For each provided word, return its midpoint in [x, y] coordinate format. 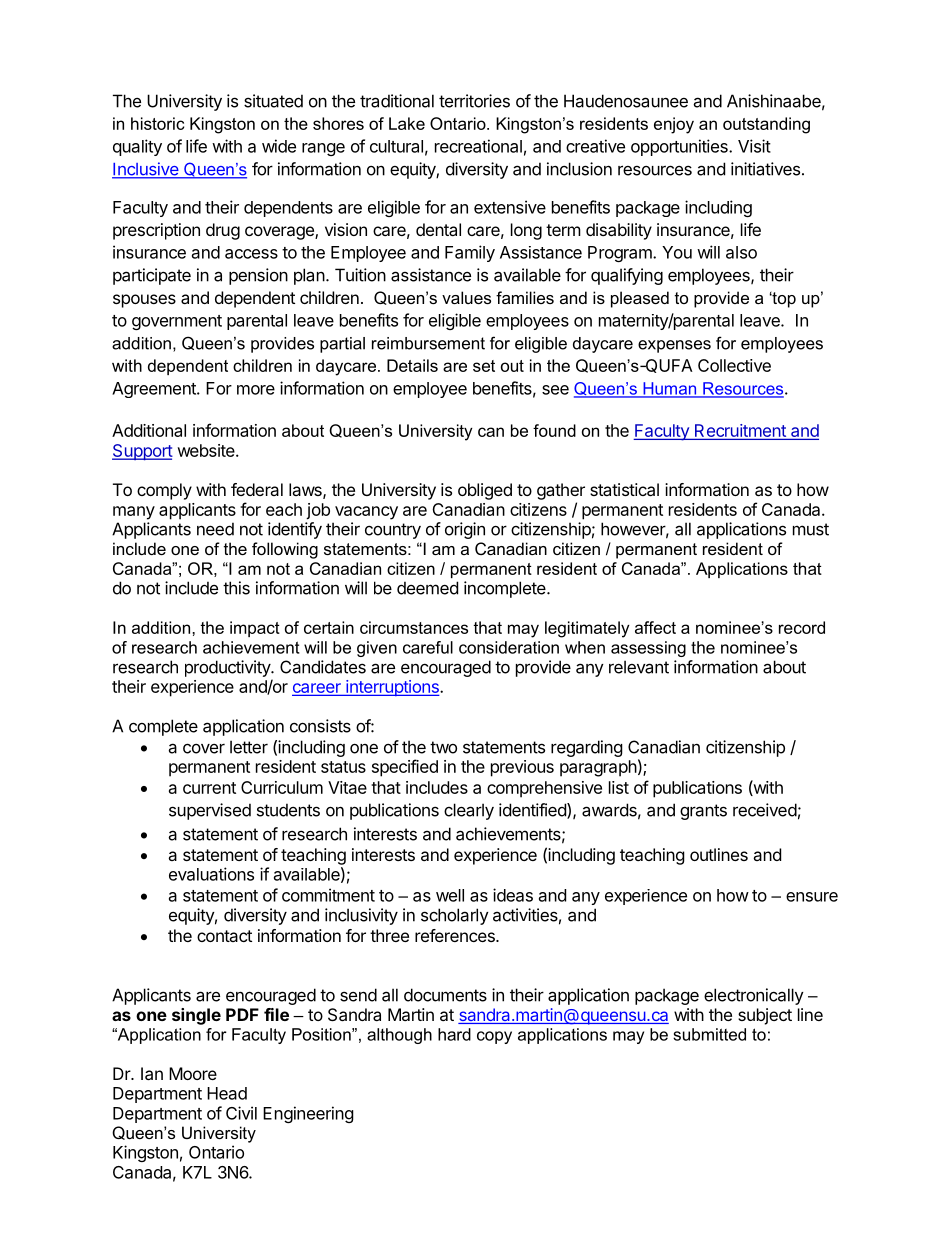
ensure [812, 897]
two [443, 747]
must [811, 529]
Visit [754, 146]
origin [465, 530]
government [177, 322]
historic [157, 123]
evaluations [211, 874]
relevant [639, 667]
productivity [228, 668]
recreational [478, 146]
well [450, 895]
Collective [734, 365]
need [215, 529]
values [466, 297]
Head [227, 1093]
